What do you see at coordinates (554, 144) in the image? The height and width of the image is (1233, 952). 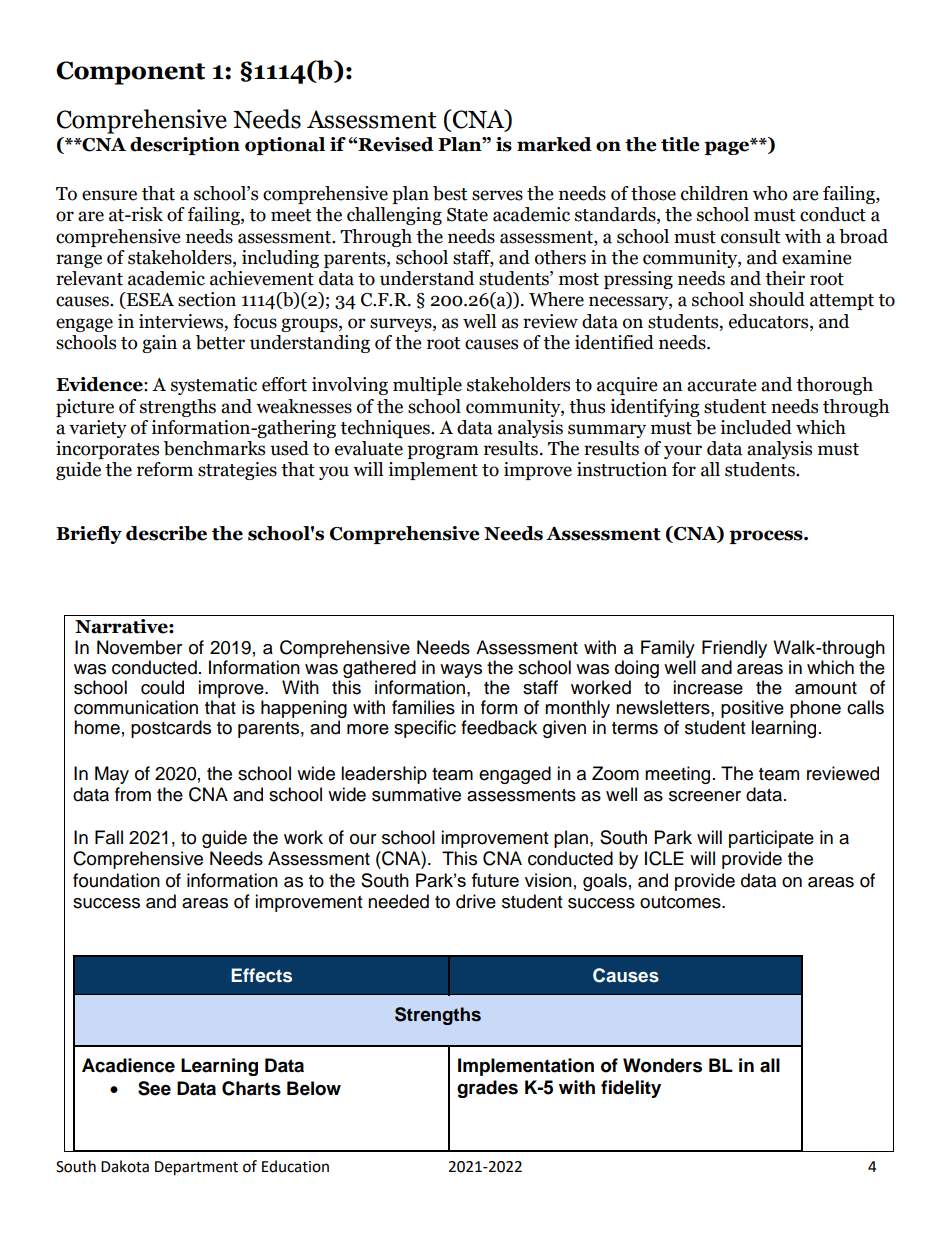 I see `marked` at bounding box center [554, 144].
